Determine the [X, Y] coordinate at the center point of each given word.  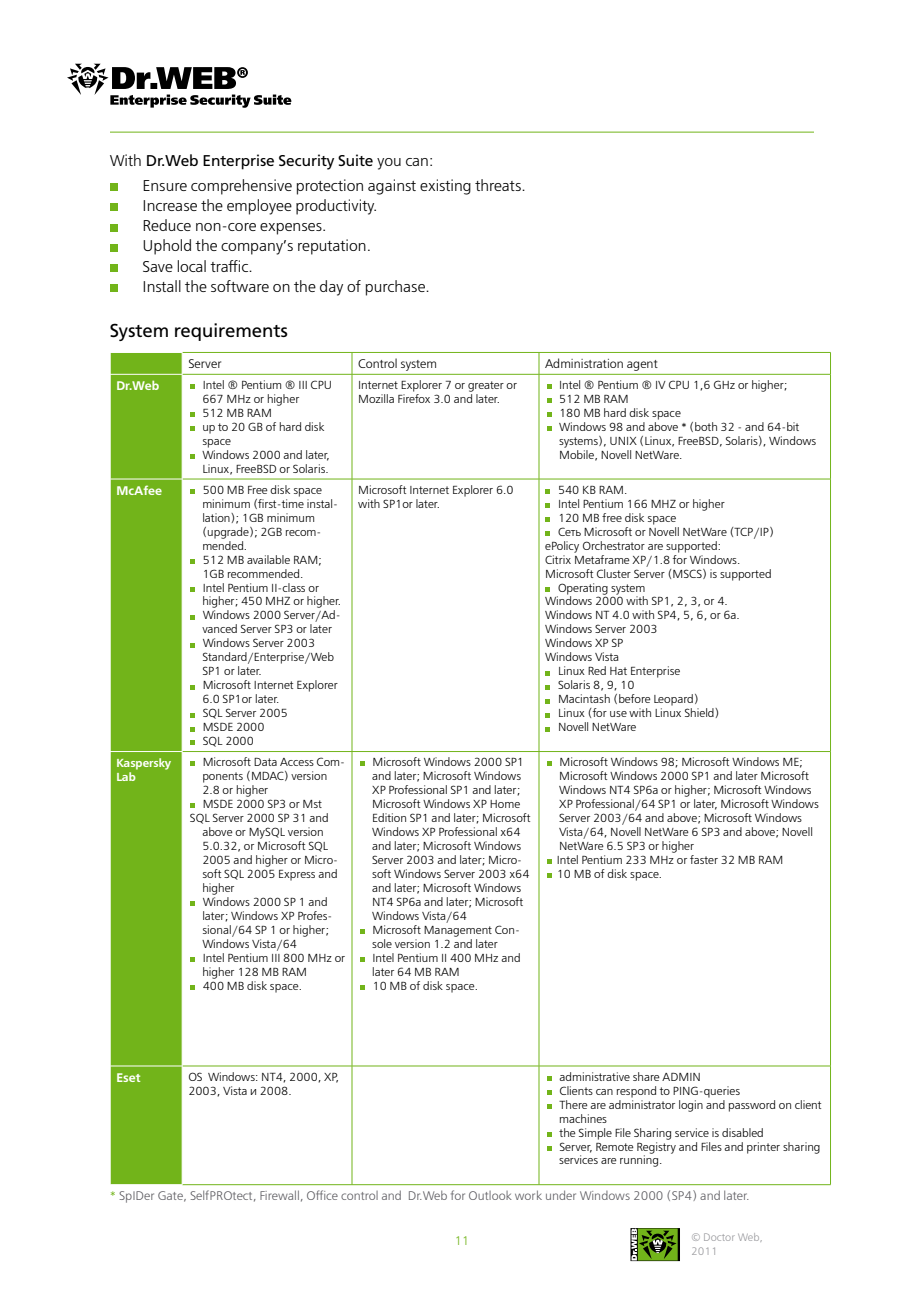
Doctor [719, 1237]
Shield [700, 712]
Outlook [490, 1195]
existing [445, 187]
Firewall [279, 1195]
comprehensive [241, 187]
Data [265, 762]
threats [499, 185]
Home [505, 804]
